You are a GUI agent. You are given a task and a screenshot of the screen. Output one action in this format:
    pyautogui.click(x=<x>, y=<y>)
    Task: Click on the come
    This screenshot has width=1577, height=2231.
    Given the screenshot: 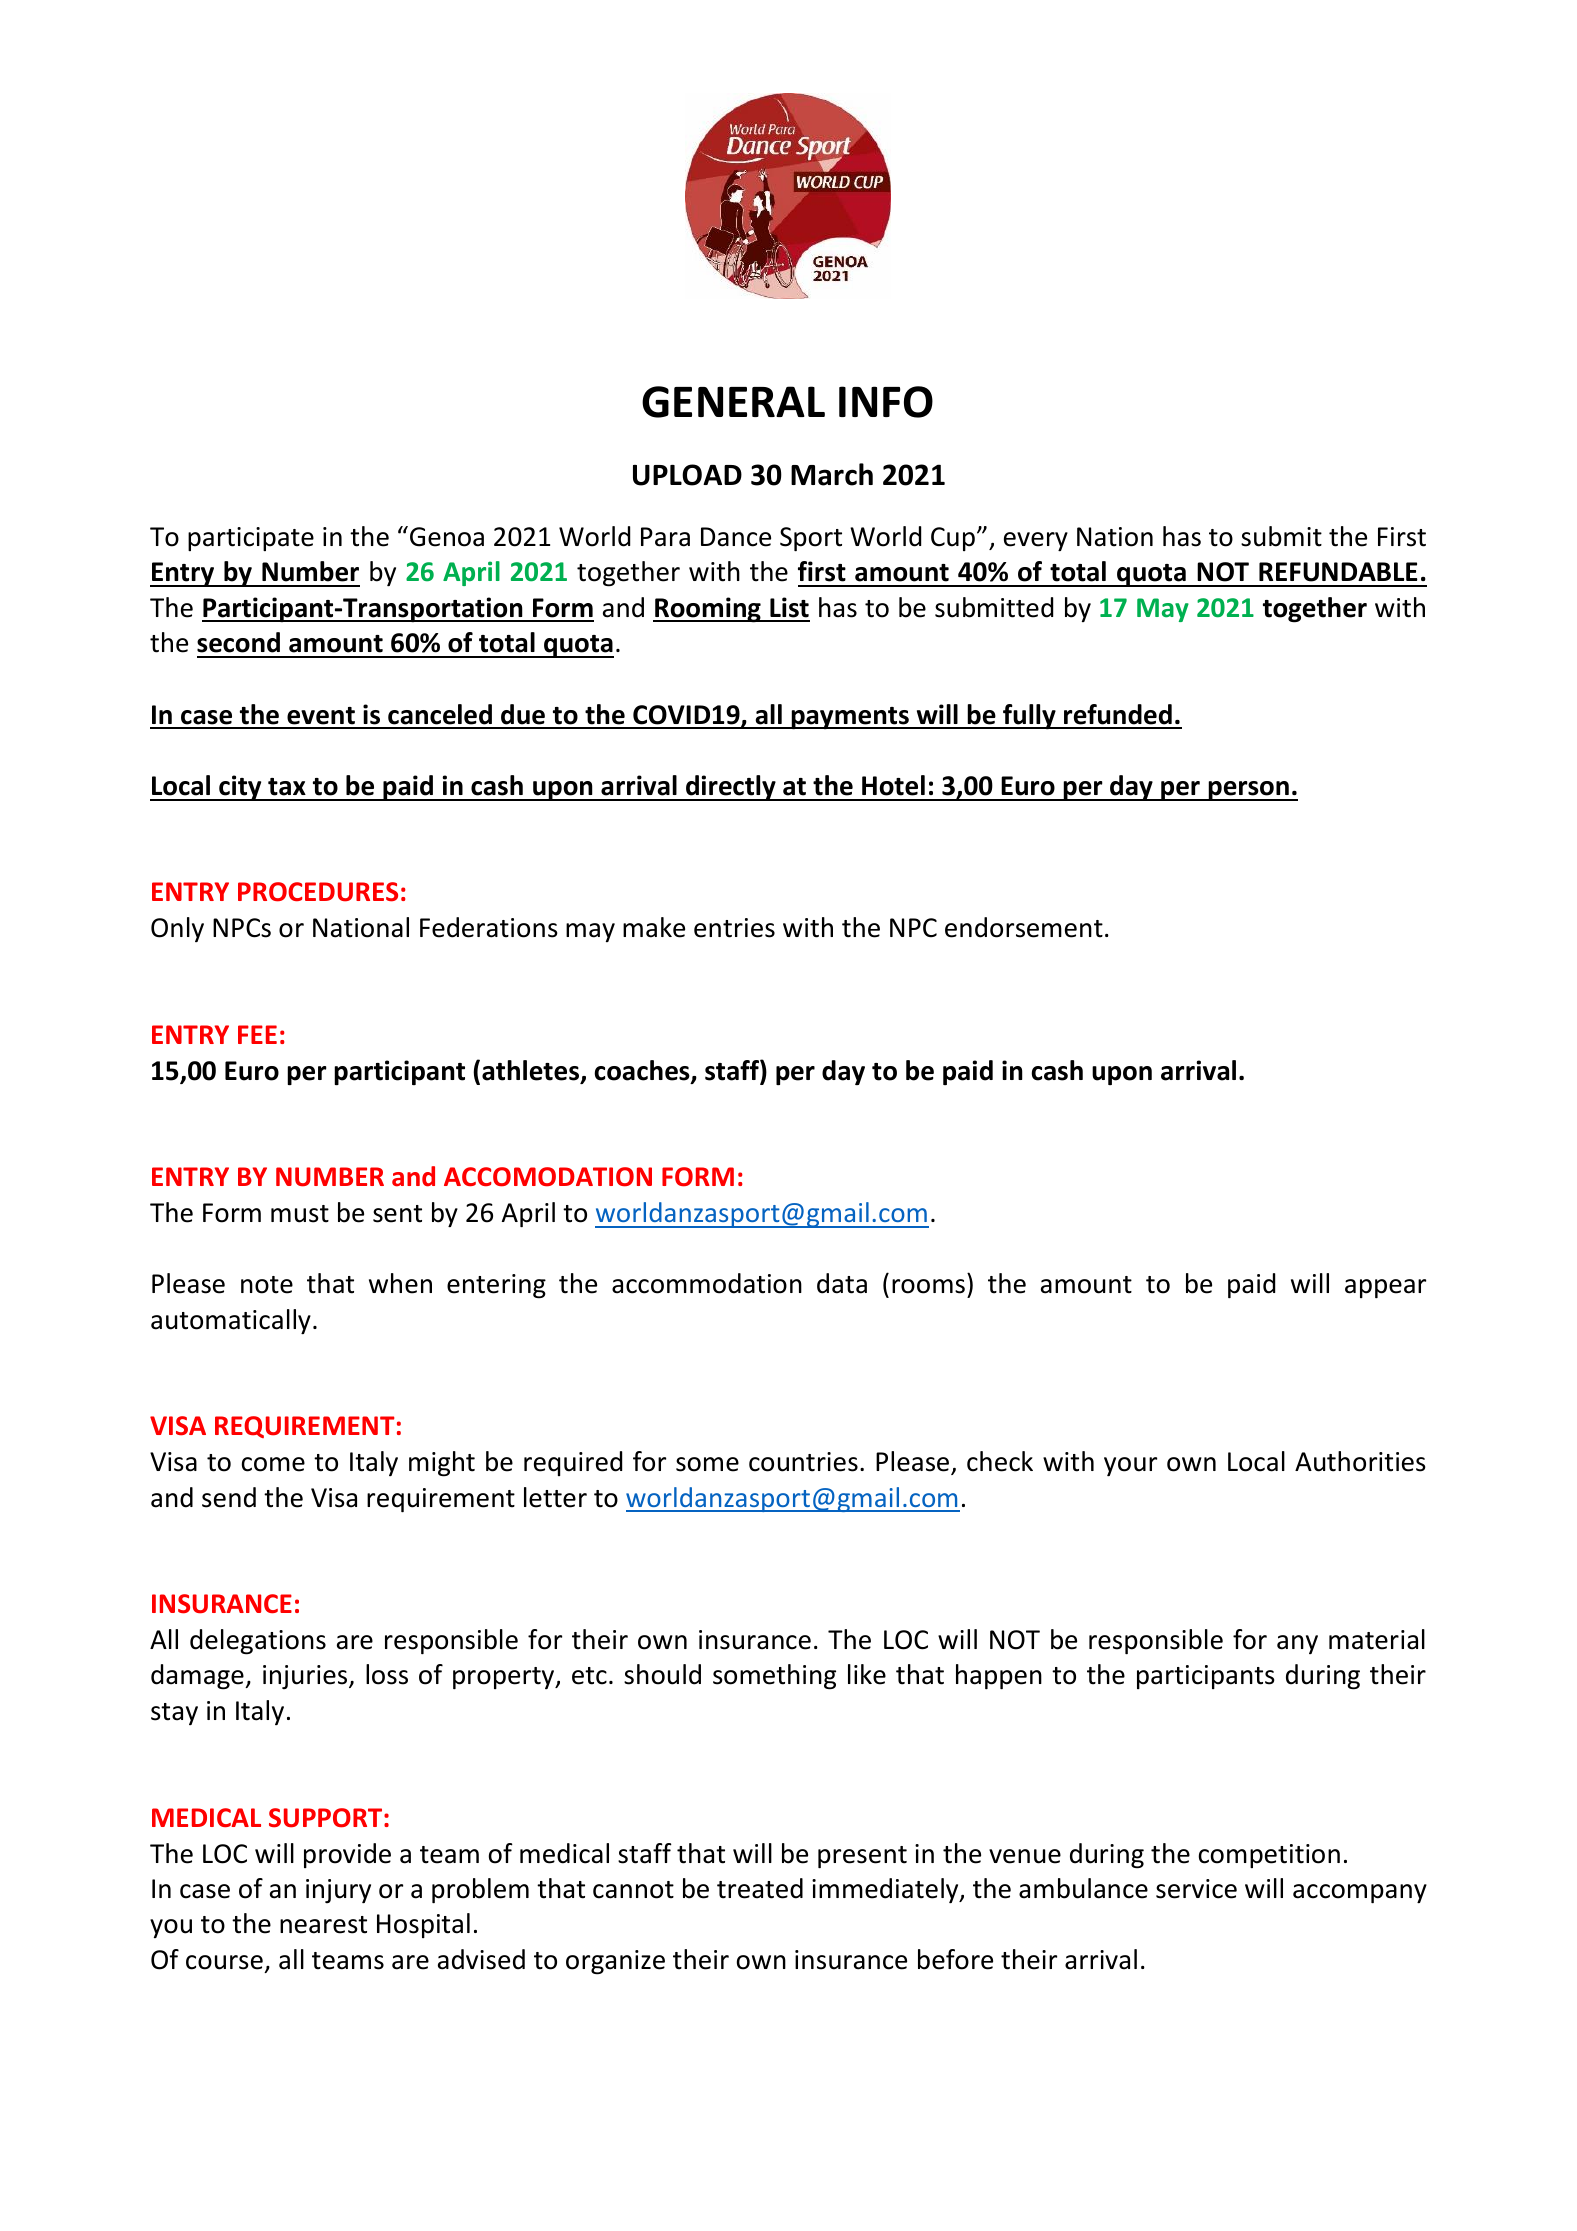 What is the action you would take?
    pyautogui.click(x=273, y=1464)
